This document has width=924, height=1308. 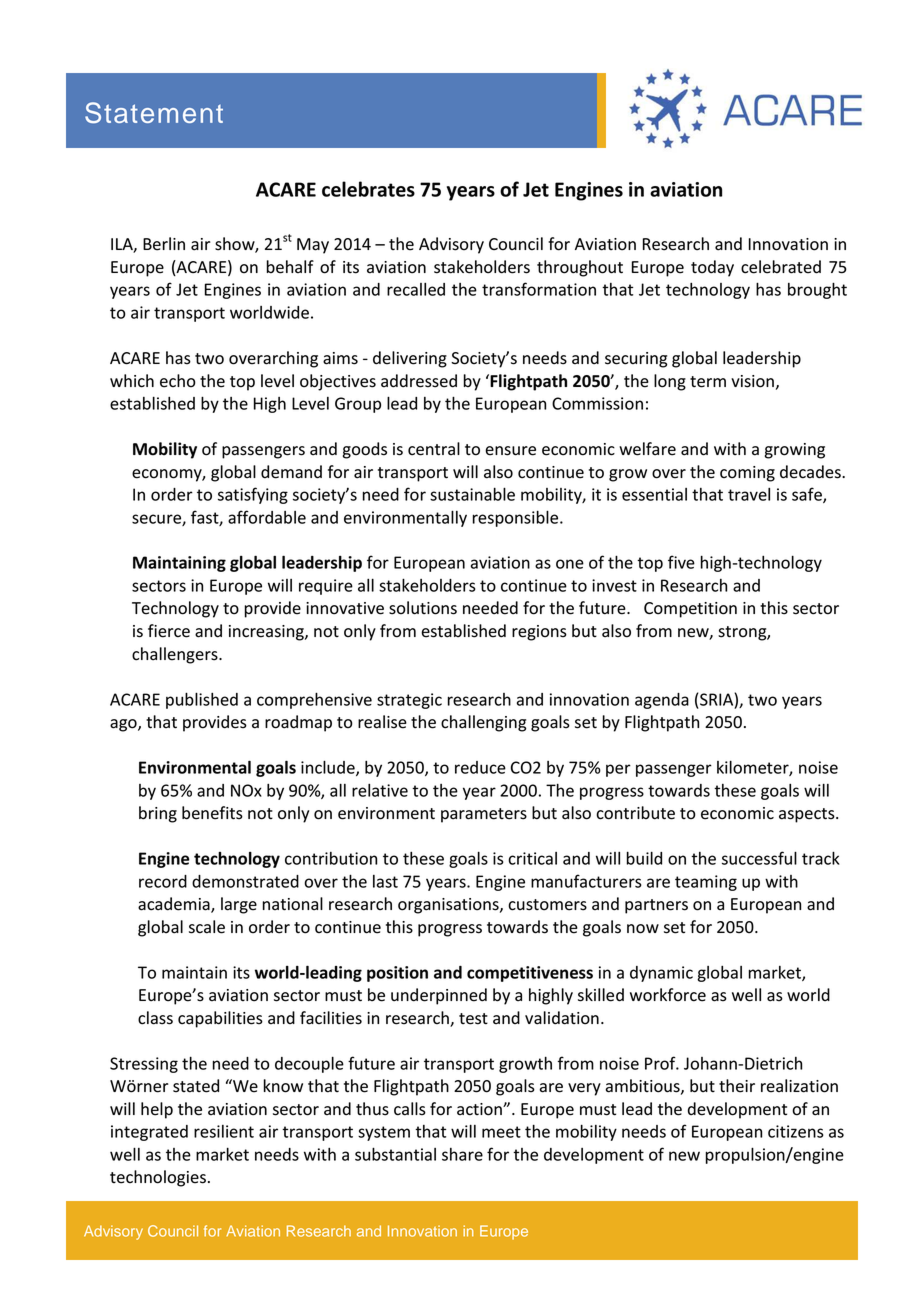 I want to click on regions, so click(x=539, y=633).
